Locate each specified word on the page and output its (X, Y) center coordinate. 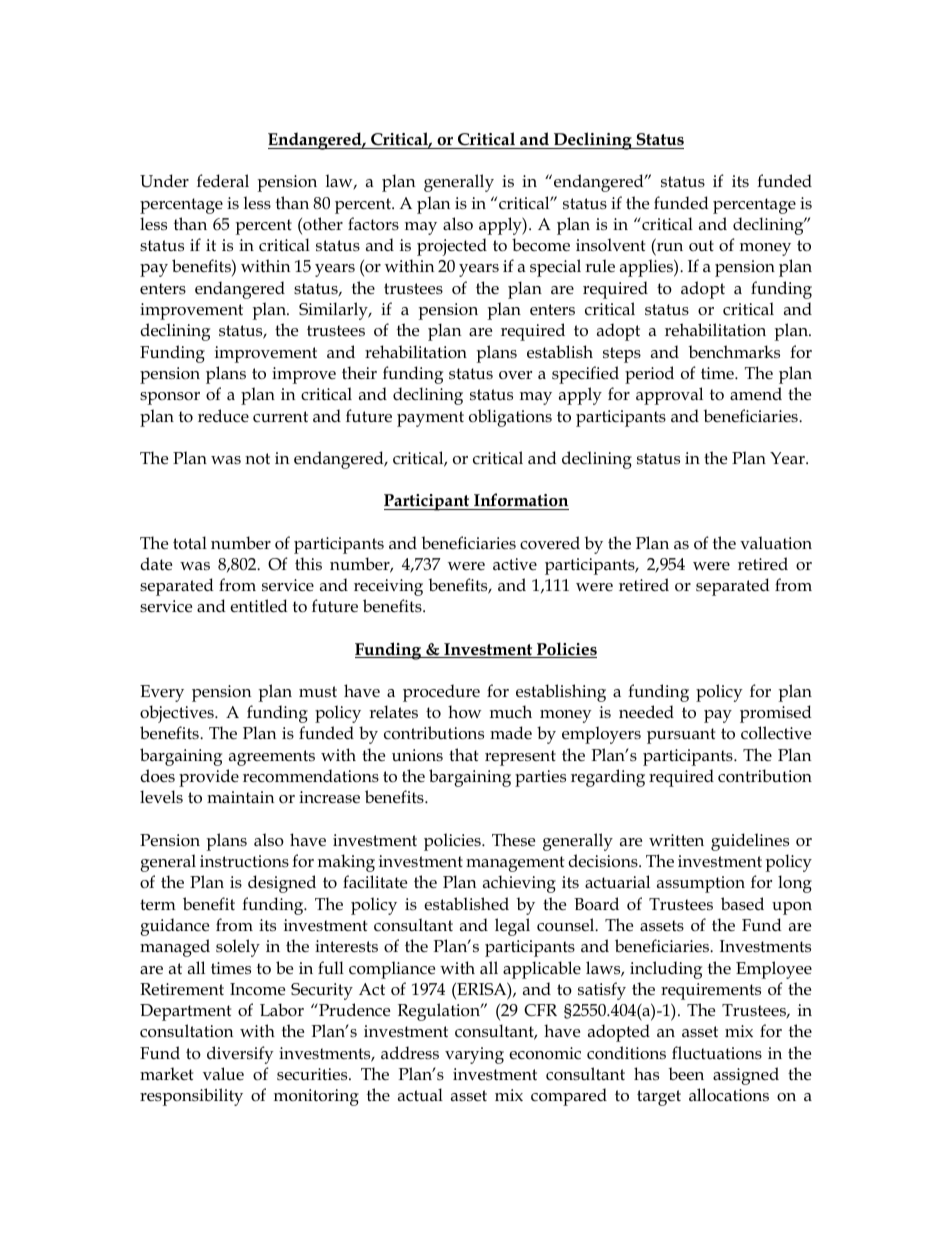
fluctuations (717, 1053)
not (257, 458)
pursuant (681, 736)
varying (474, 1055)
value (223, 1074)
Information (520, 501)
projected (452, 247)
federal (223, 181)
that (463, 754)
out (701, 245)
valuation (776, 543)
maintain (240, 797)
